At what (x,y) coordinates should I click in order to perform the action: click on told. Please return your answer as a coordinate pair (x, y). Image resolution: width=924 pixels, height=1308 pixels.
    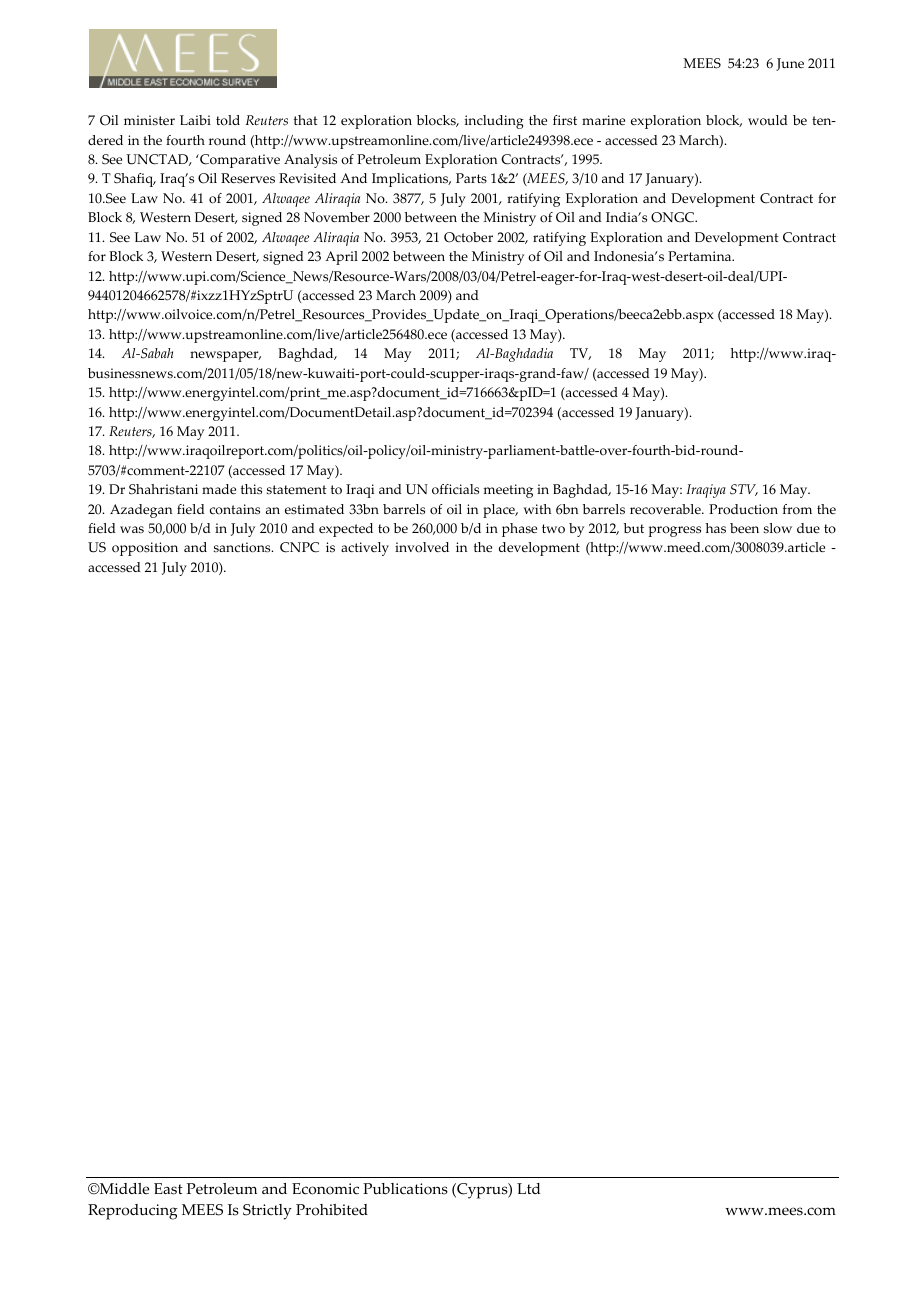
    Looking at the image, I should click on (228, 120).
